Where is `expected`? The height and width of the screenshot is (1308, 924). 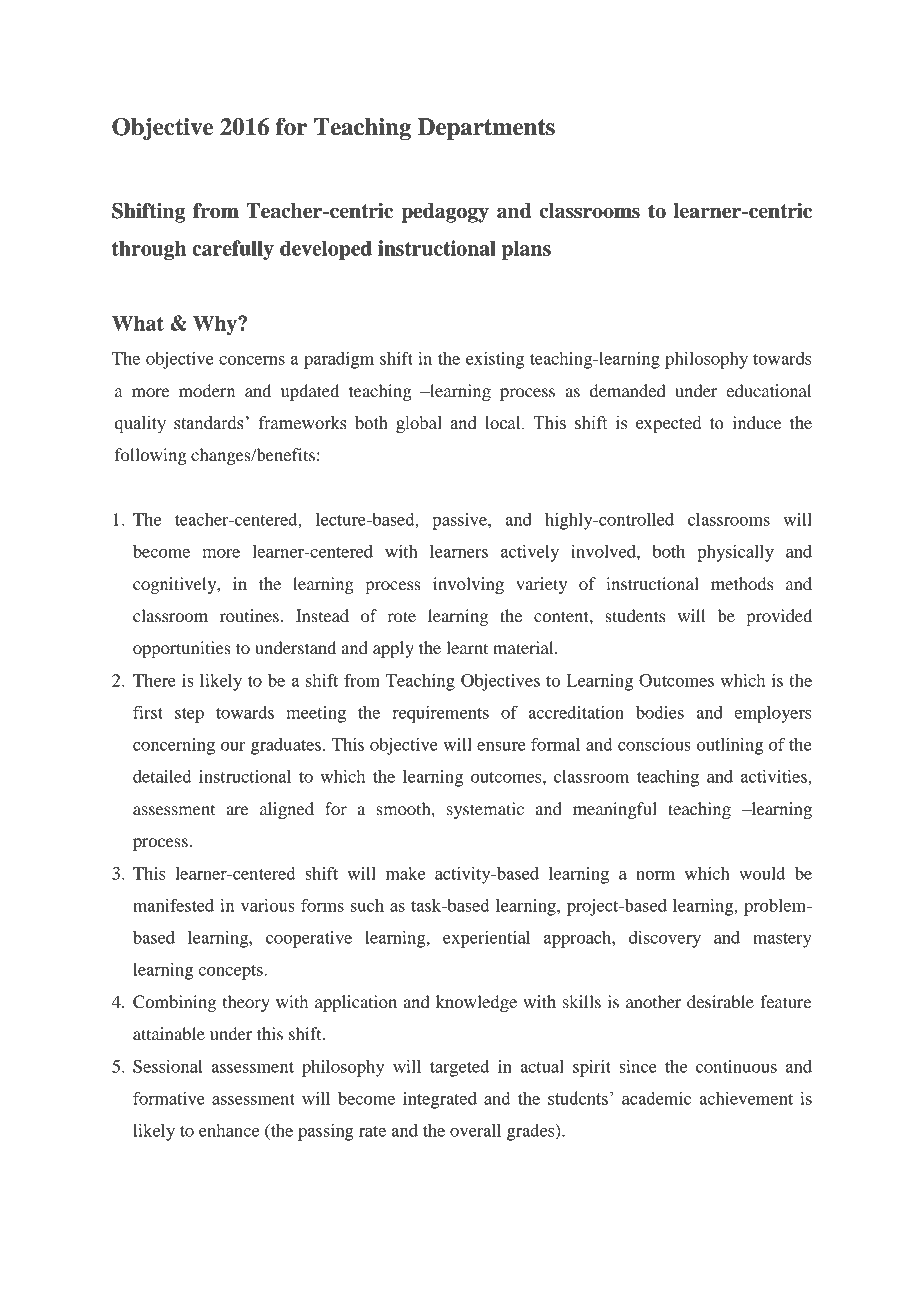 expected is located at coordinates (669, 424).
